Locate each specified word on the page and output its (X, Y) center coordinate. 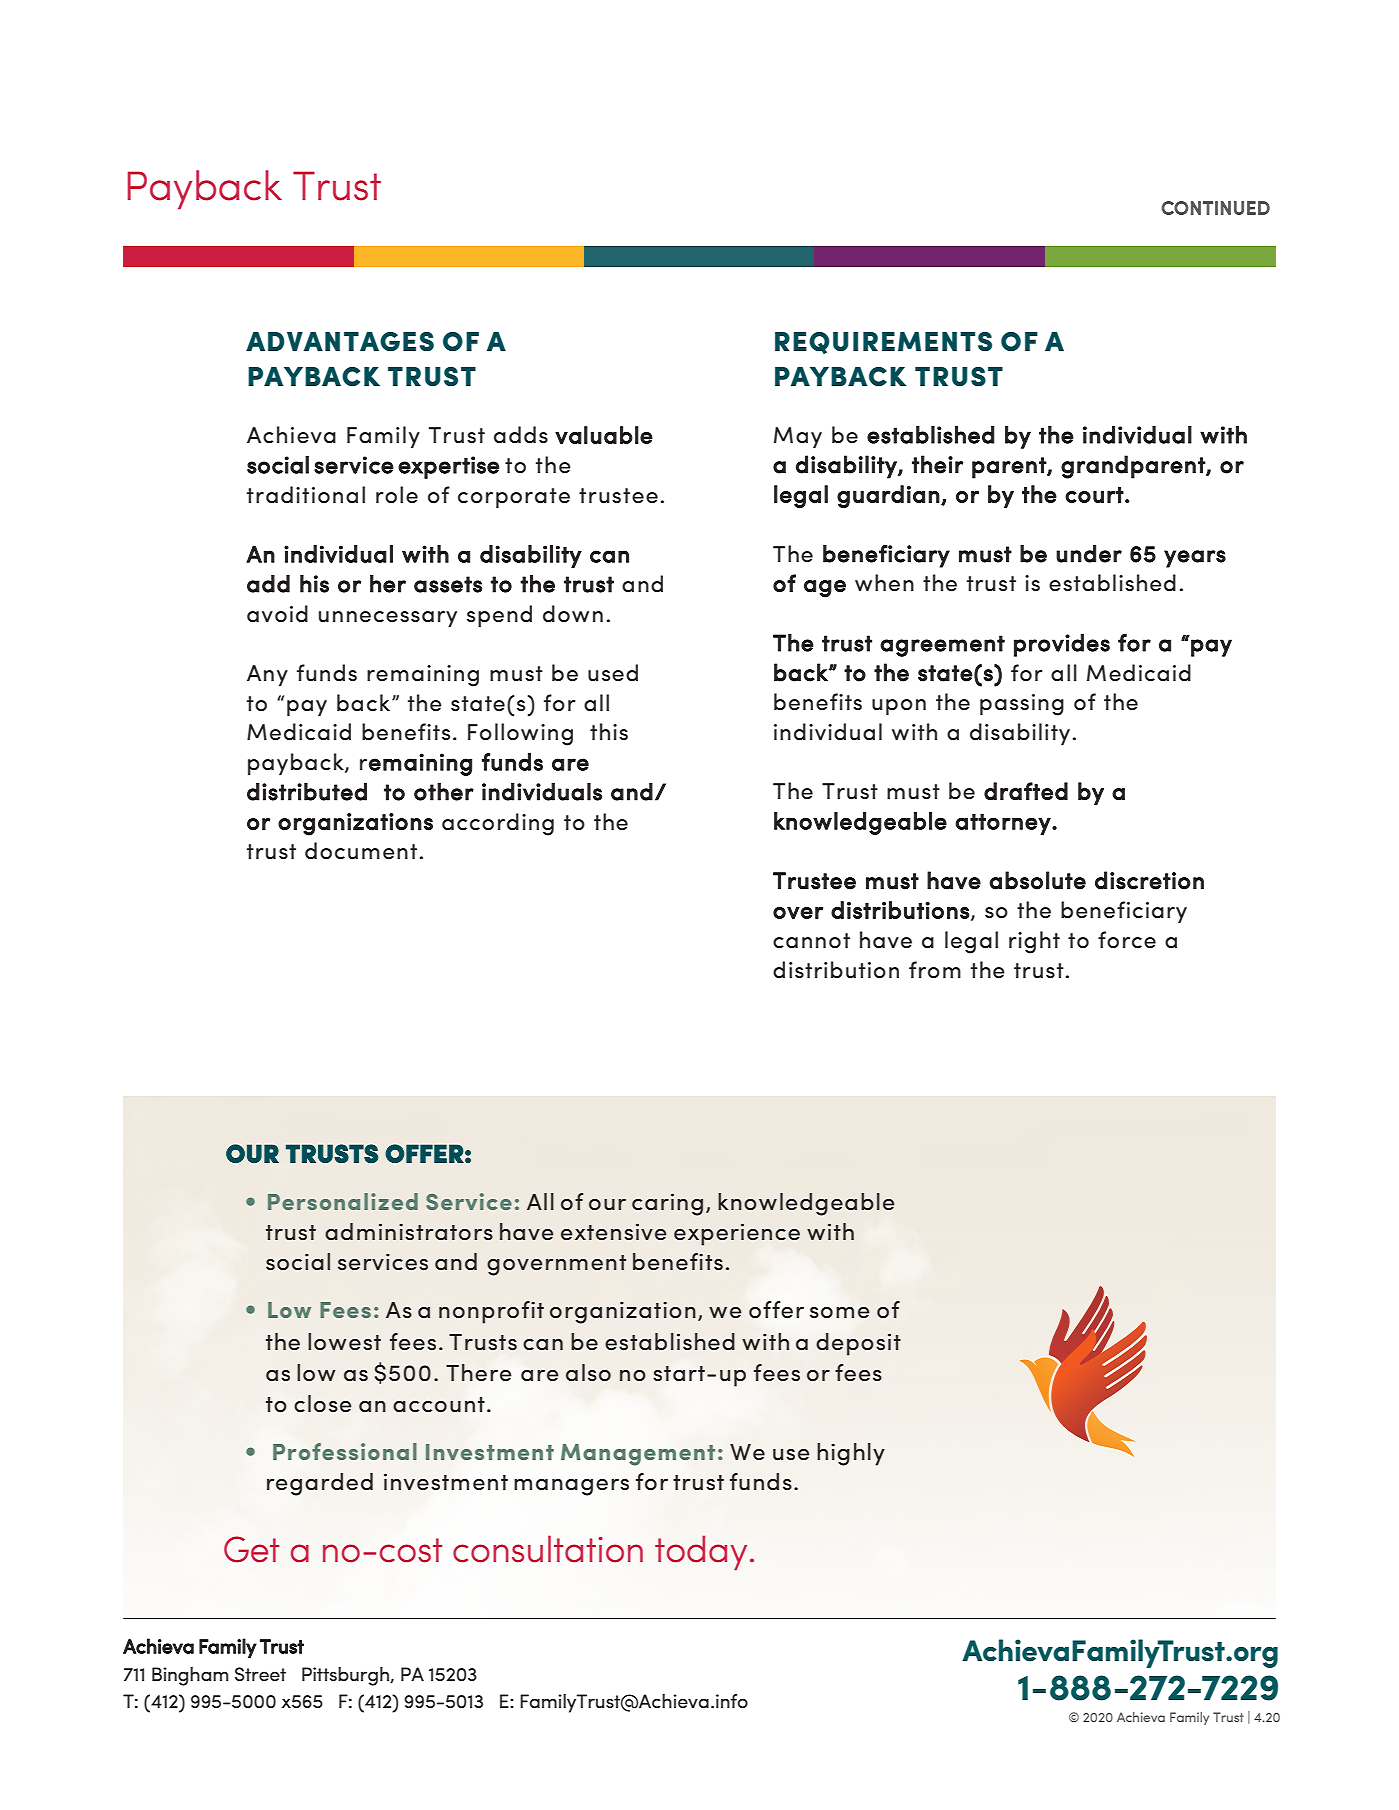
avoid (277, 614)
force (1127, 940)
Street (260, 1674)
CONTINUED (1215, 208)
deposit (858, 1344)
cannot (811, 941)
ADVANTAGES (340, 342)
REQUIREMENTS (883, 343)
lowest (344, 1341)
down (573, 614)
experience (737, 1234)
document (361, 851)
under (1089, 554)
